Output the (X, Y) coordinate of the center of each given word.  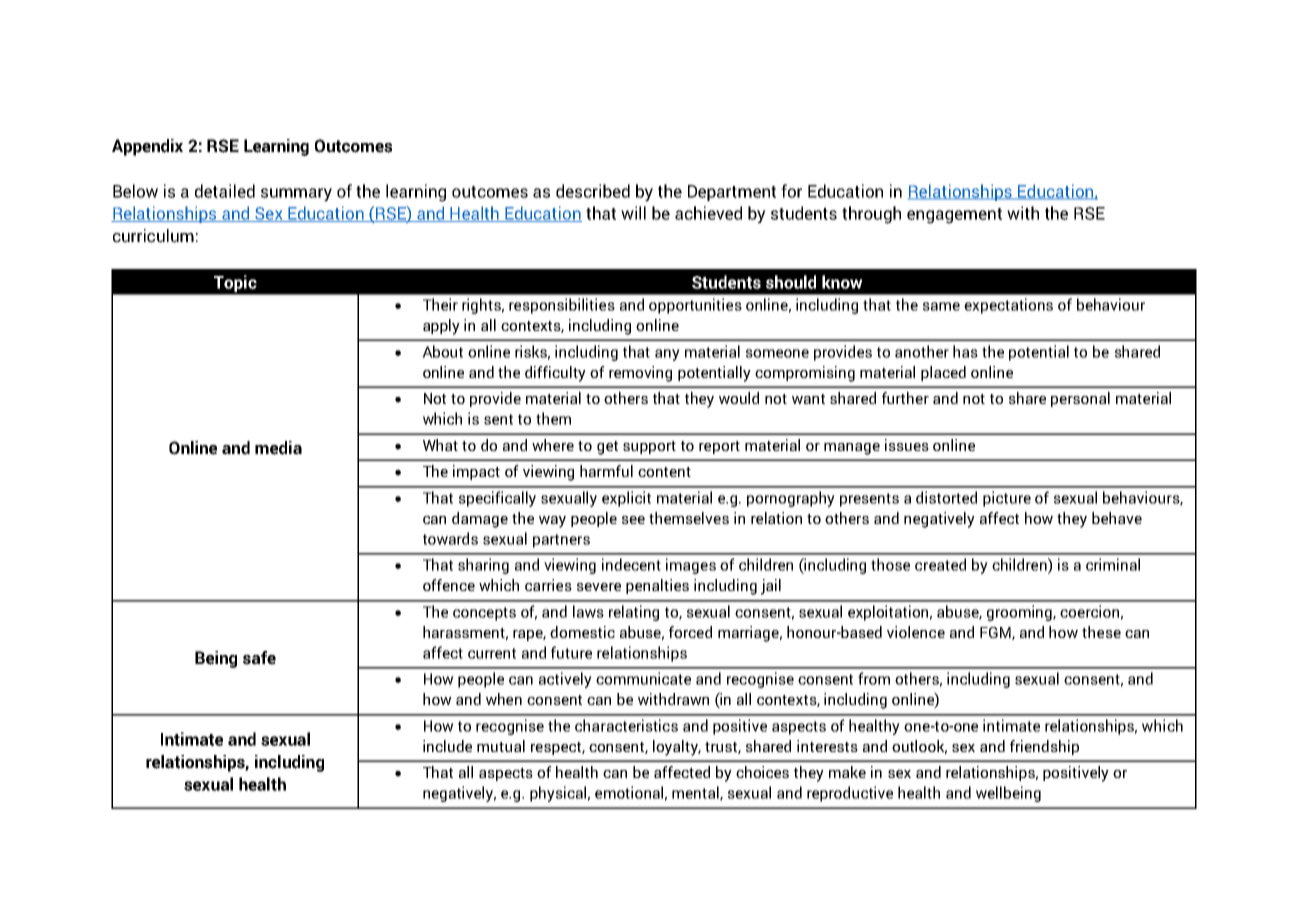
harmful (606, 471)
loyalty (677, 748)
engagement (954, 216)
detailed (225, 191)
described (593, 191)
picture (1007, 499)
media (278, 448)
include (447, 746)
